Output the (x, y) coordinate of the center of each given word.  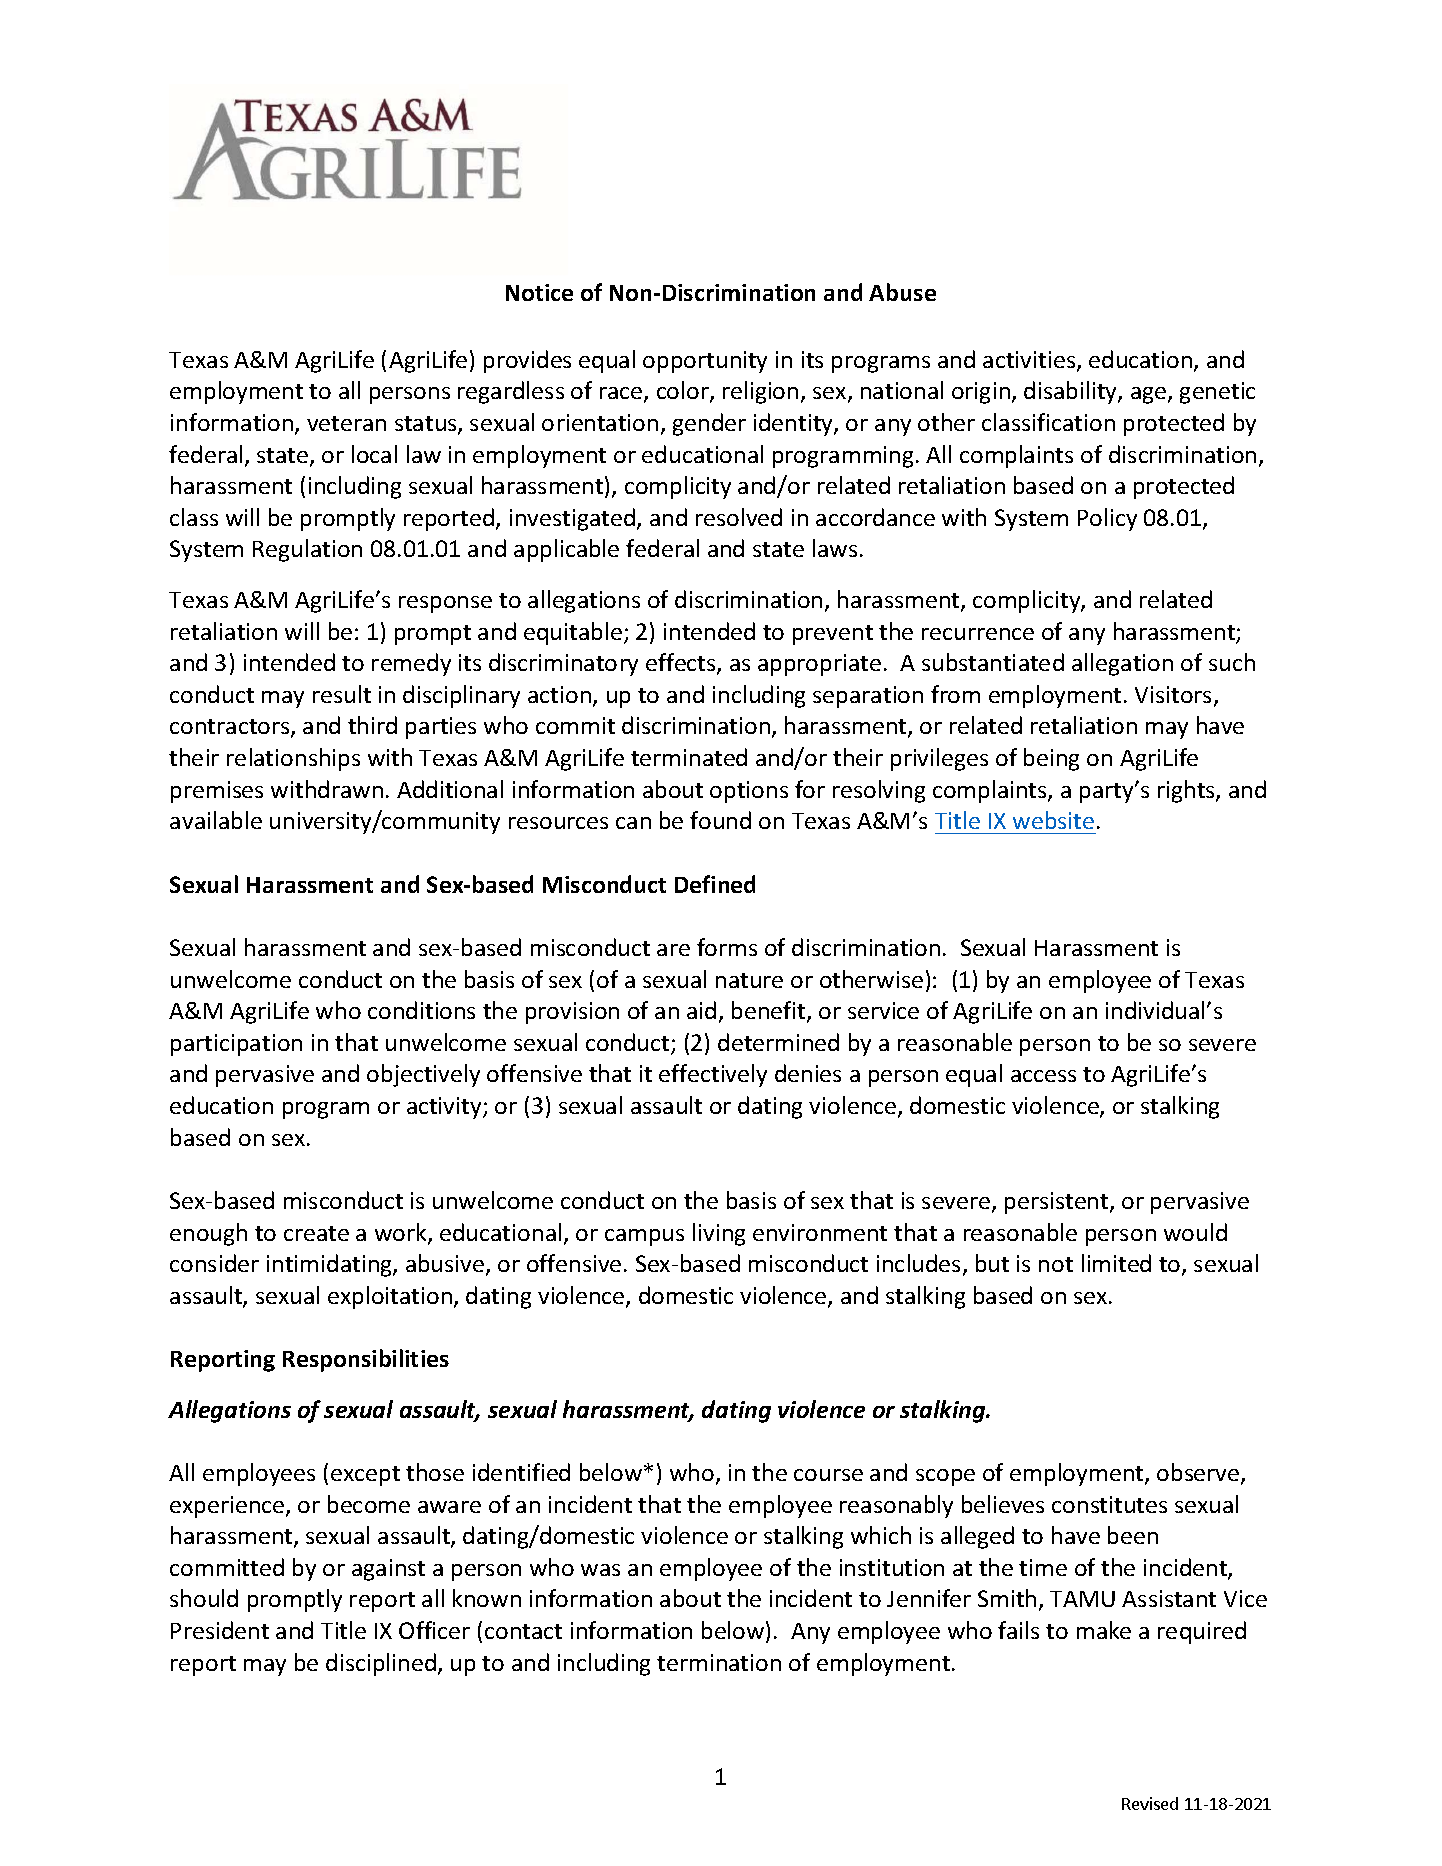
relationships (293, 759)
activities (1030, 361)
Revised (1150, 1803)
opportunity (705, 362)
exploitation (391, 1297)
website (1053, 820)
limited (1116, 1263)
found (720, 820)
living (719, 1234)
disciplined (381, 1664)
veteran (346, 423)
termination (719, 1662)
